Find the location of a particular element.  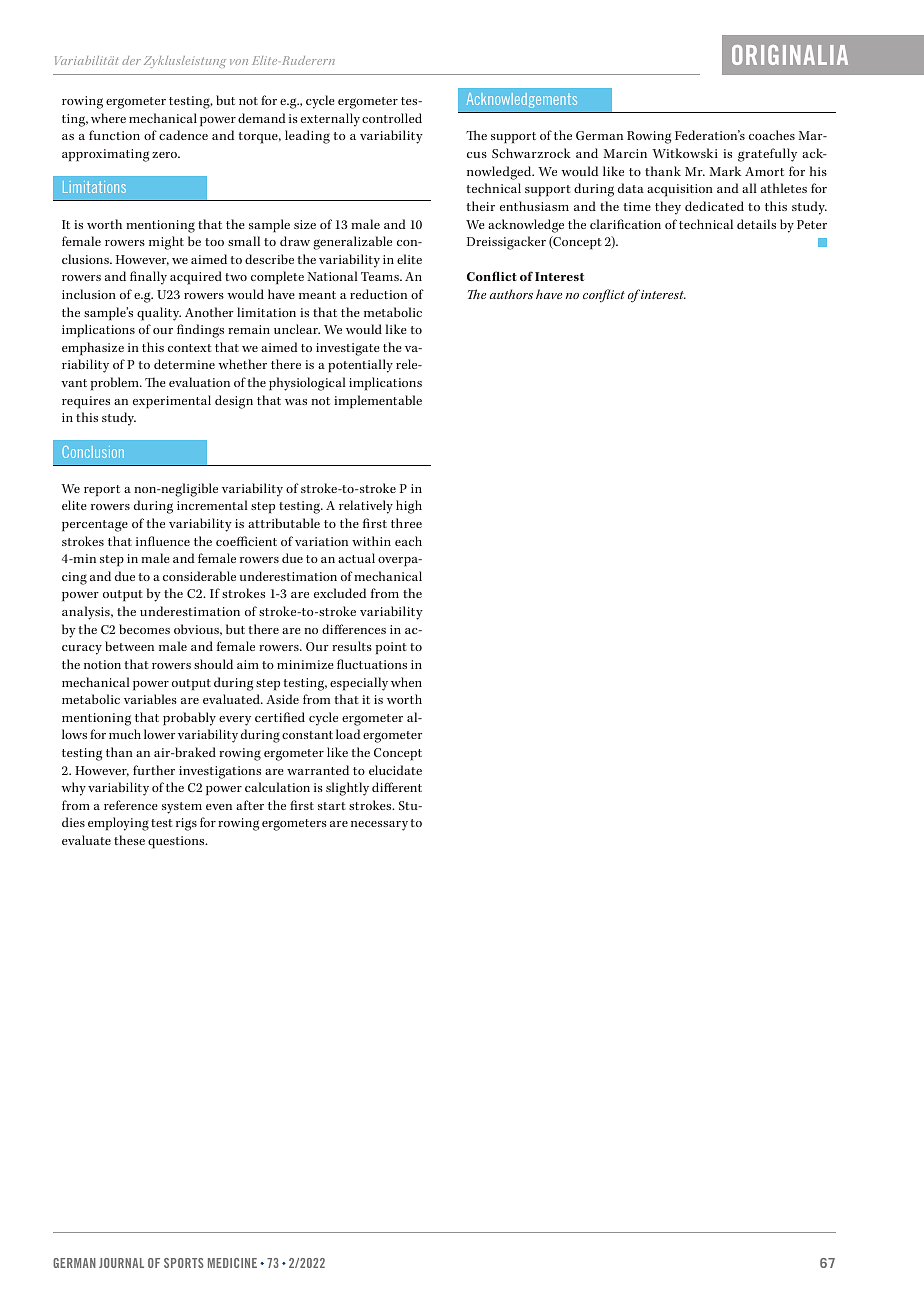

coaches is located at coordinates (772, 135).
